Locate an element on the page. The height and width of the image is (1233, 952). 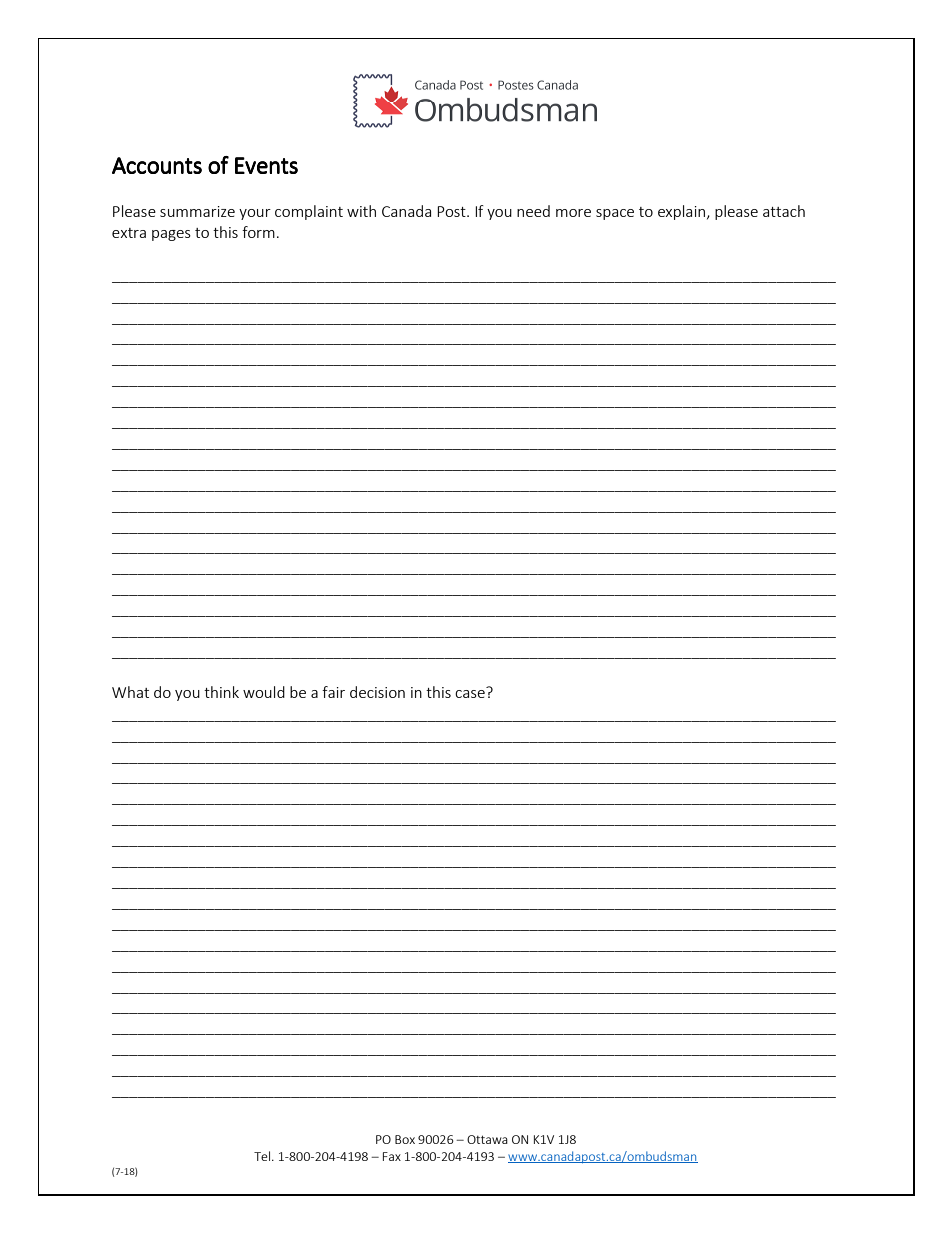
explain is located at coordinates (681, 212).
